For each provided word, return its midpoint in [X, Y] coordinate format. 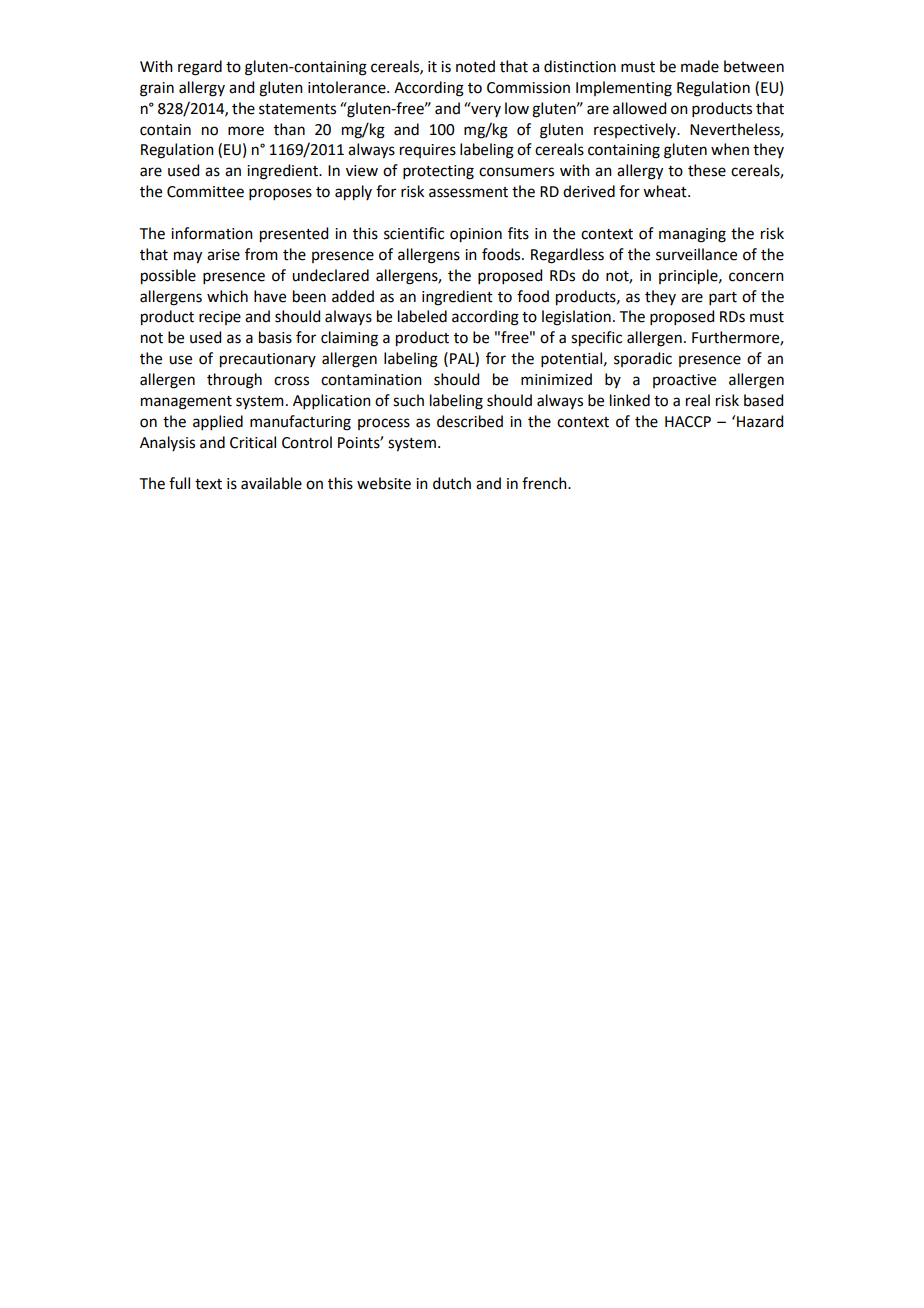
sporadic [643, 359]
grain [157, 89]
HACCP [688, 422]
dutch [452, 483]
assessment [468, 192]
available [271, 483]
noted [475, 66]
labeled [422, 316]
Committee [205, 192]
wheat [666, 191]
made [700, 66]
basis [275, 337]
